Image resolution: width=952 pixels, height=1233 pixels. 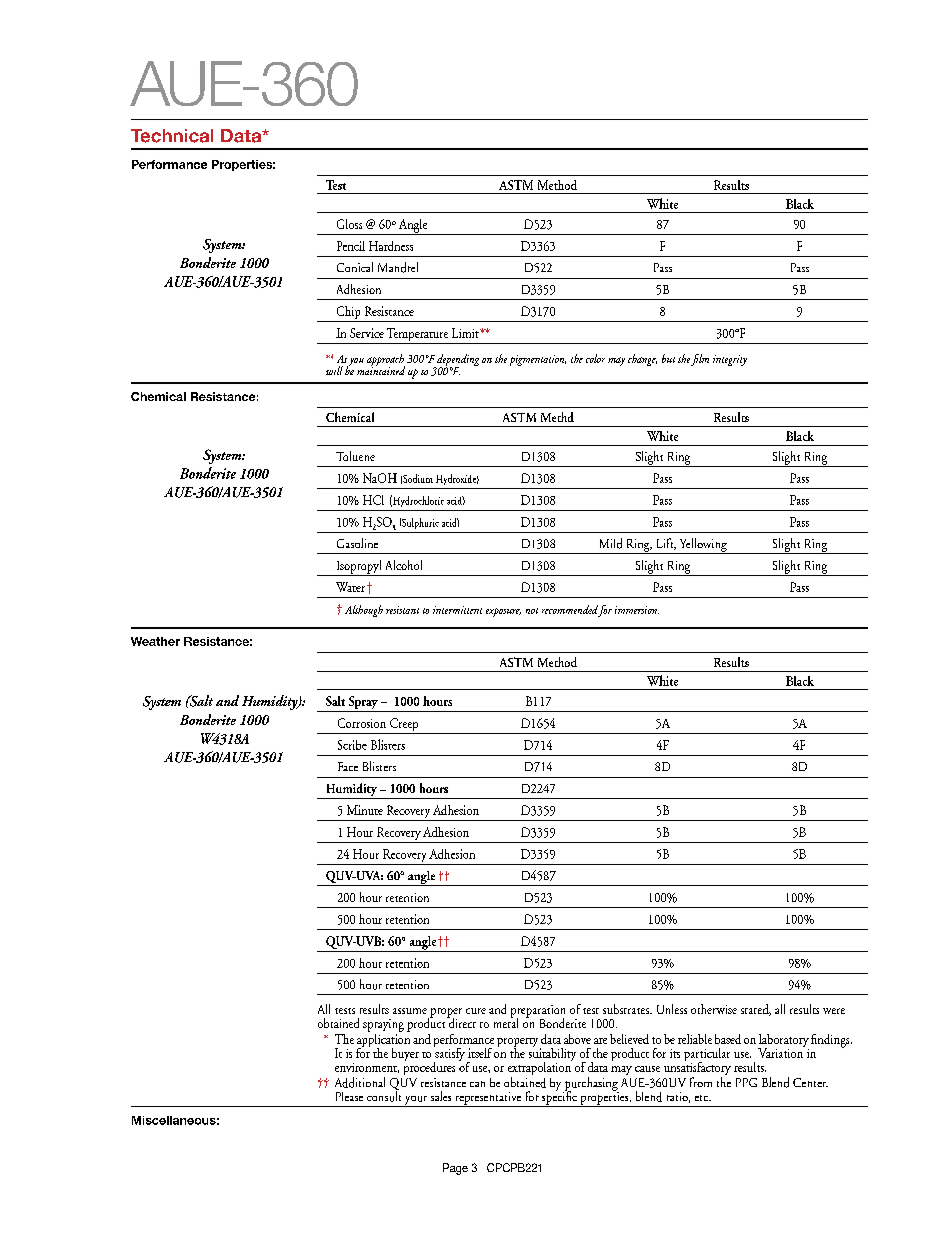 I want to click on Minute, so click(x=365, y=810).
